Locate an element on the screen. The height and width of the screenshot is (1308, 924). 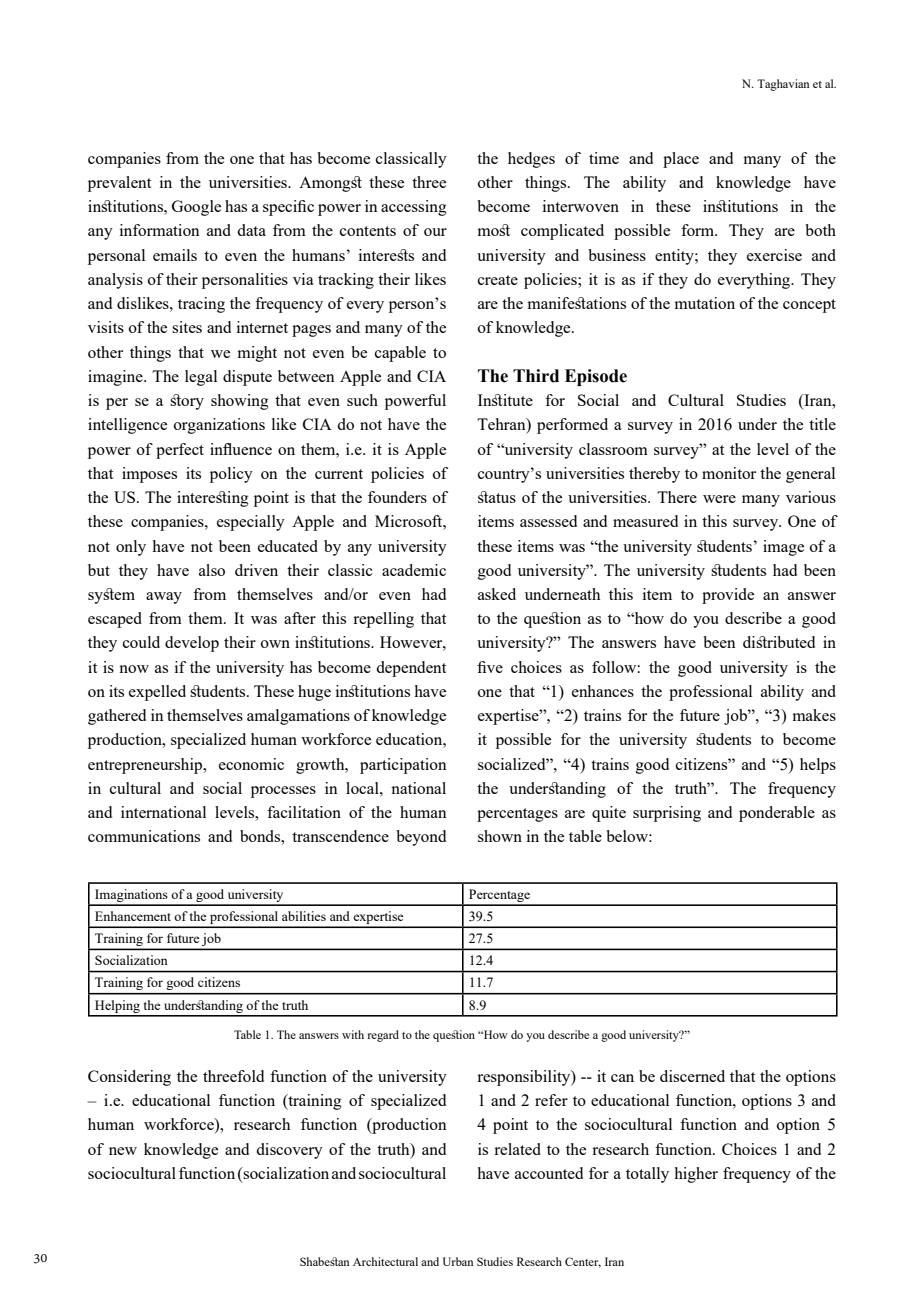
surprising is located at coordinates (667, 814).
